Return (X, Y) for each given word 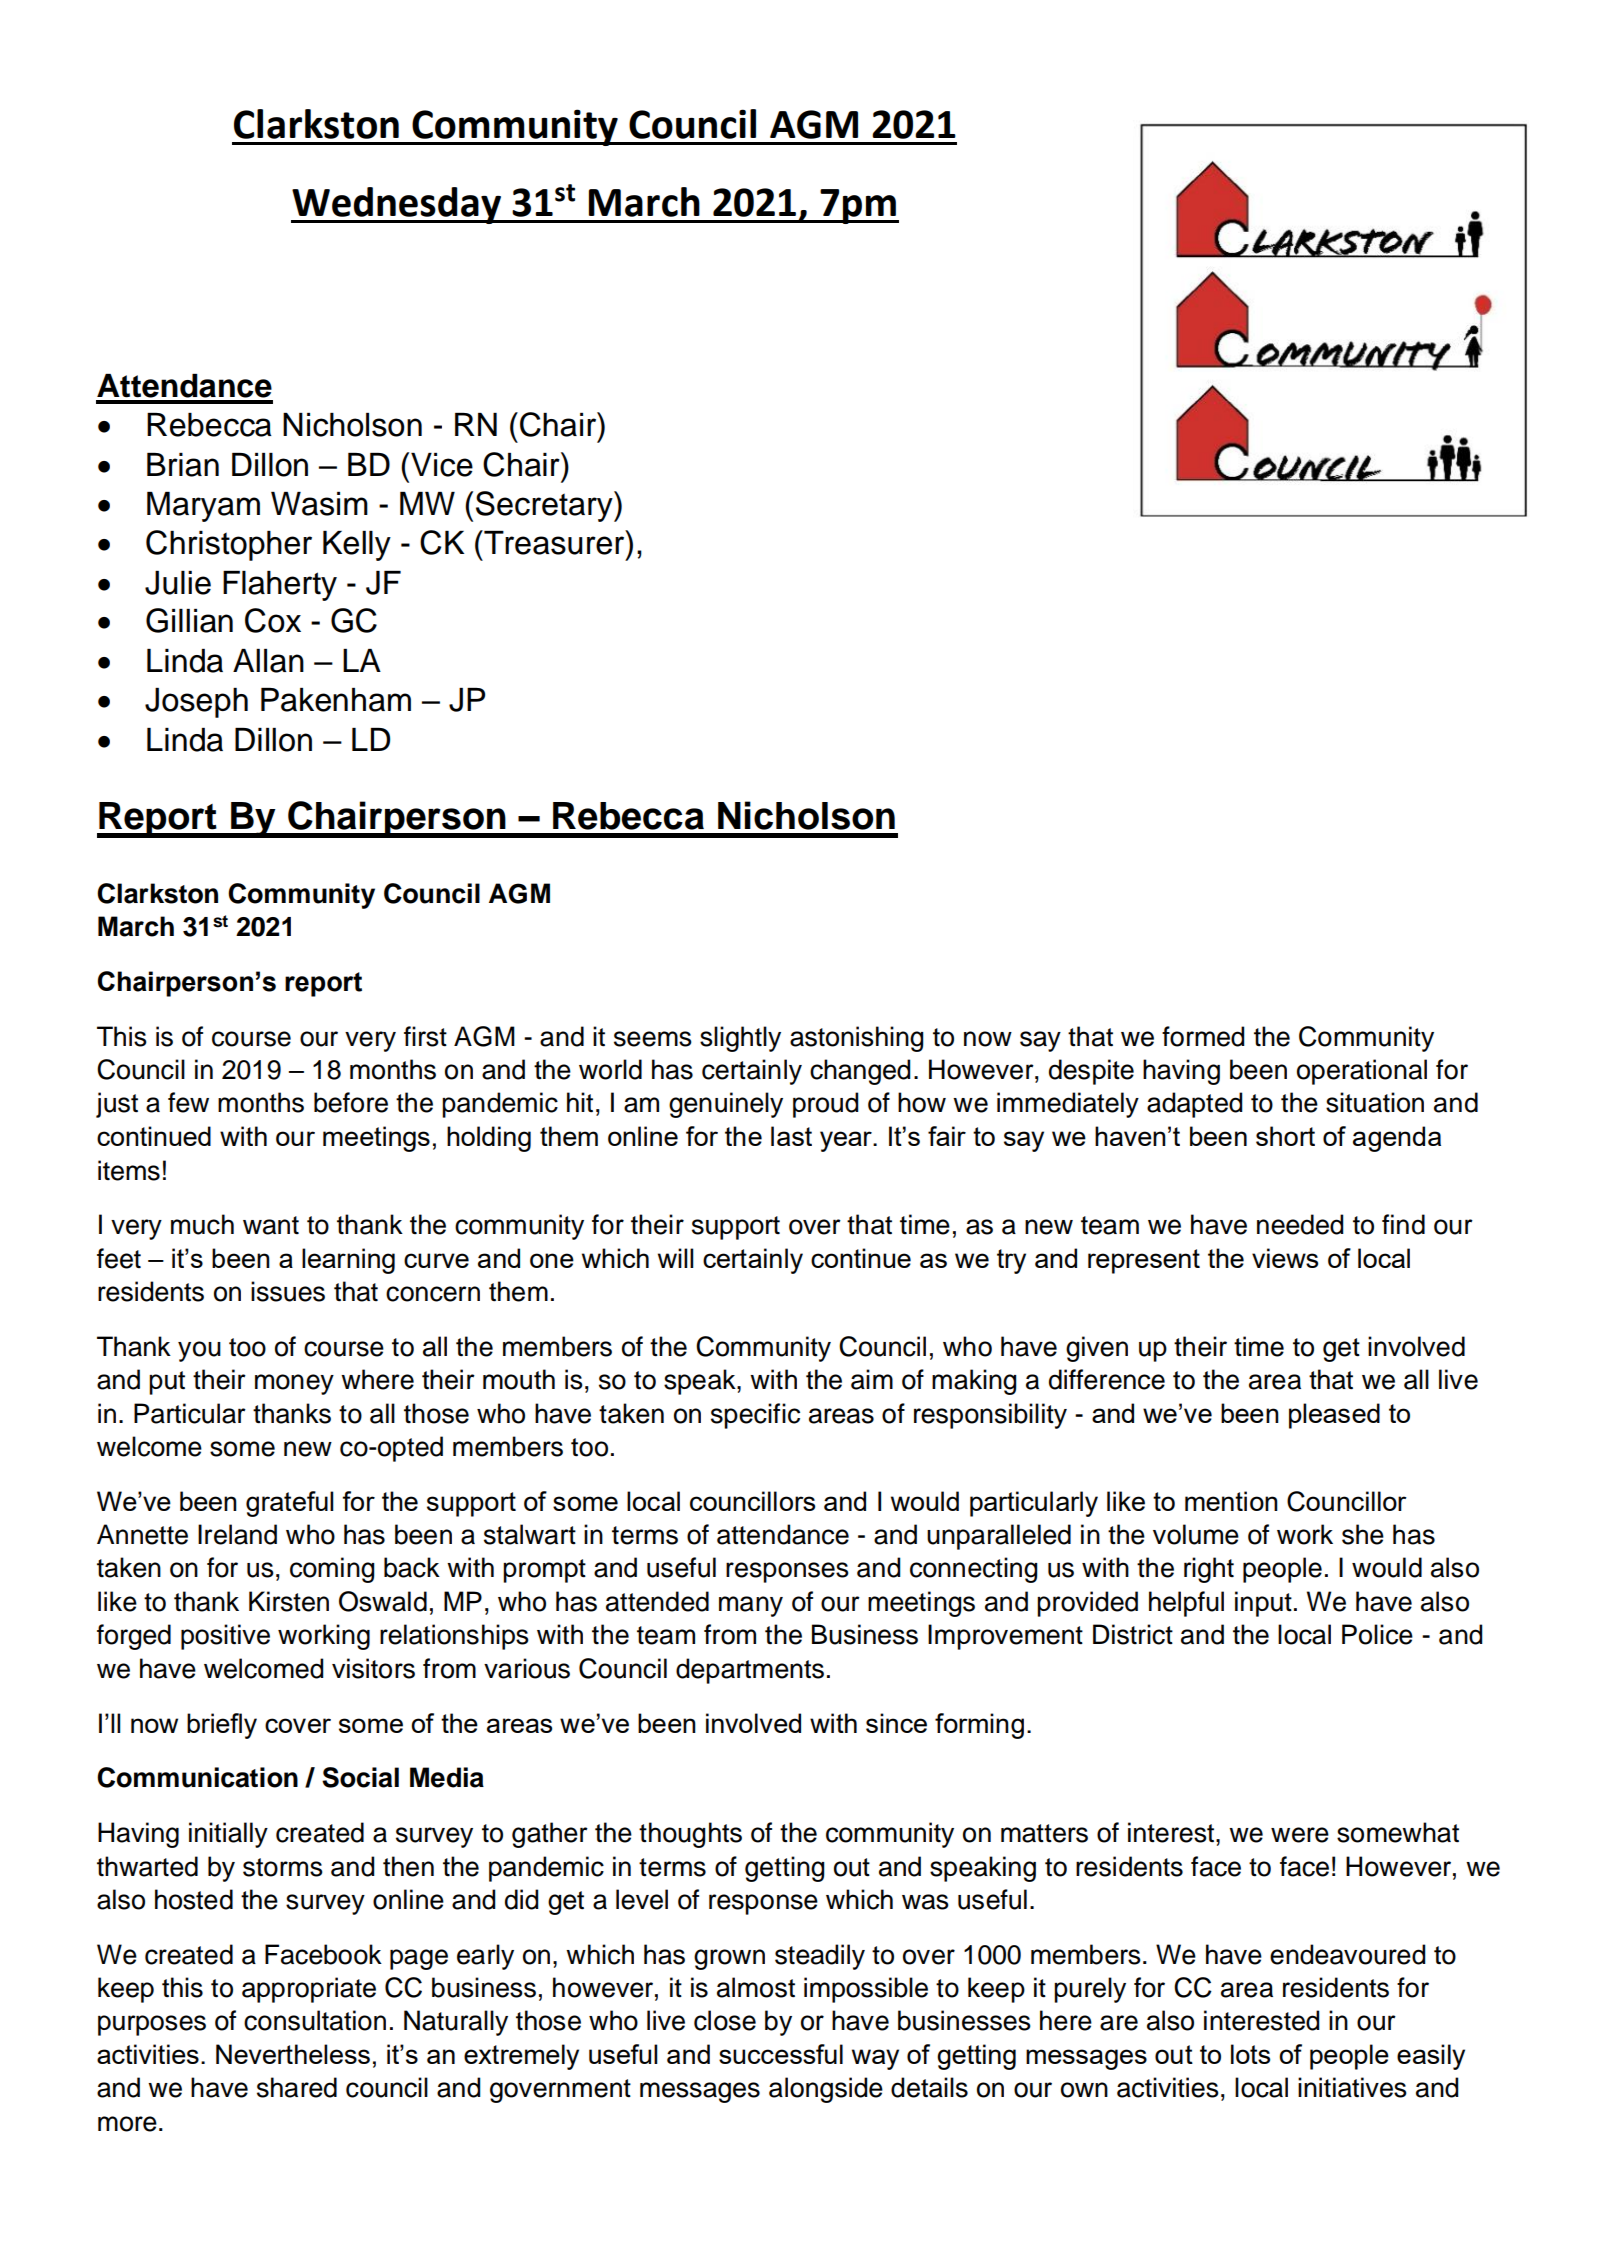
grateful (290, 1504)
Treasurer (554, 542)
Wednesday (397, 205)
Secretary (545, 506)
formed (1203, 1036)
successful (781, 2054)
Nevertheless (293, 2054)
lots (1250, 2054)
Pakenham (336, 700)
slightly (740, 1039)
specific (755, 1416)
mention (1231, 1501)
